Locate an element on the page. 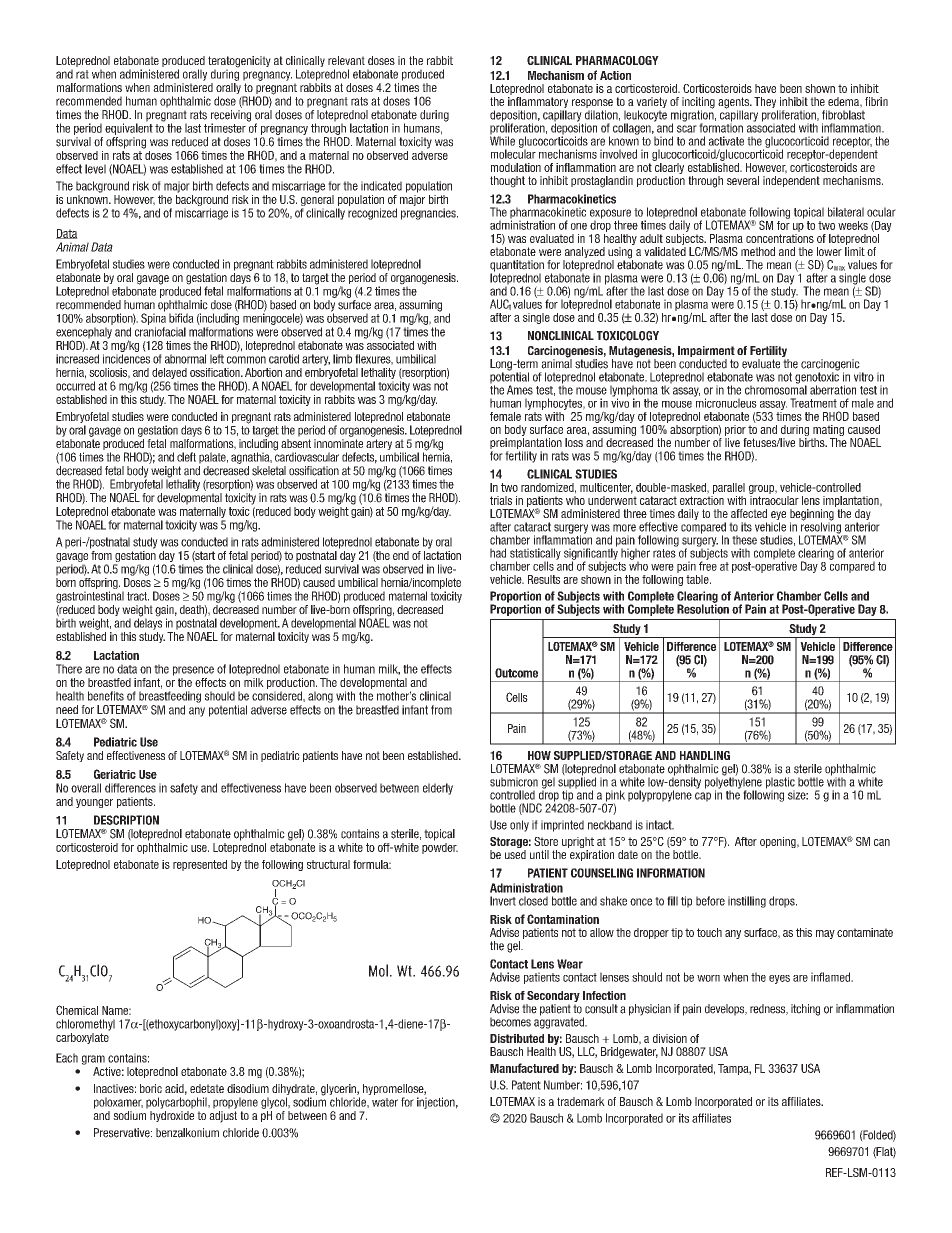 This document has width=952, height=1233. Ames is located at coordinates (520, 390).
